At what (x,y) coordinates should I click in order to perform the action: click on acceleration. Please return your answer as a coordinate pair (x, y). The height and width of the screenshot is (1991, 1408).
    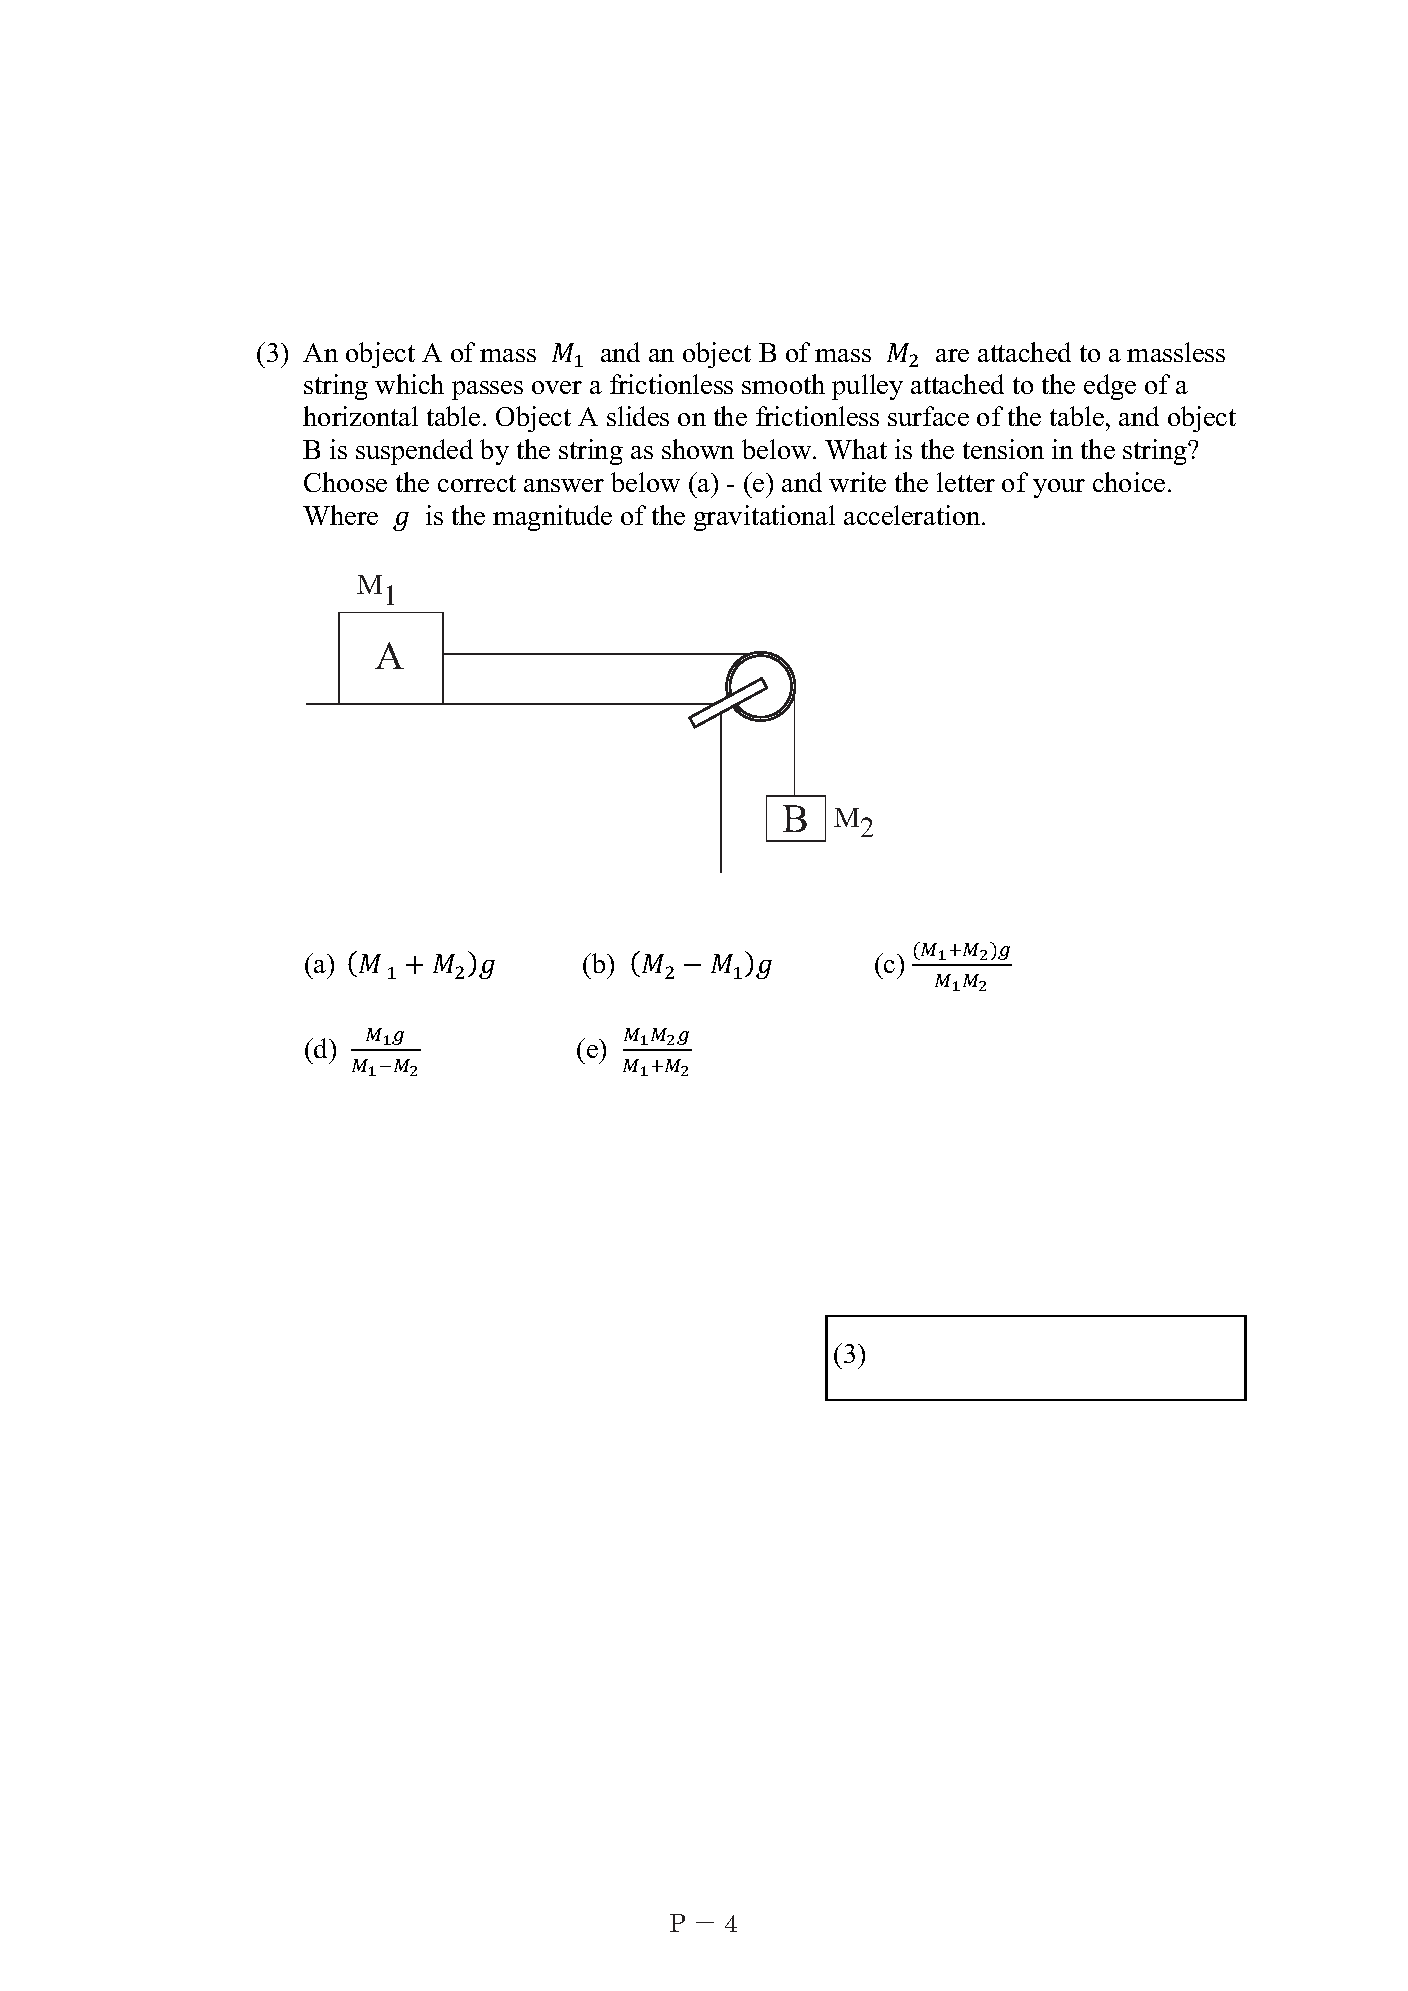
    Looking at the image, I should click on (913, 515).
